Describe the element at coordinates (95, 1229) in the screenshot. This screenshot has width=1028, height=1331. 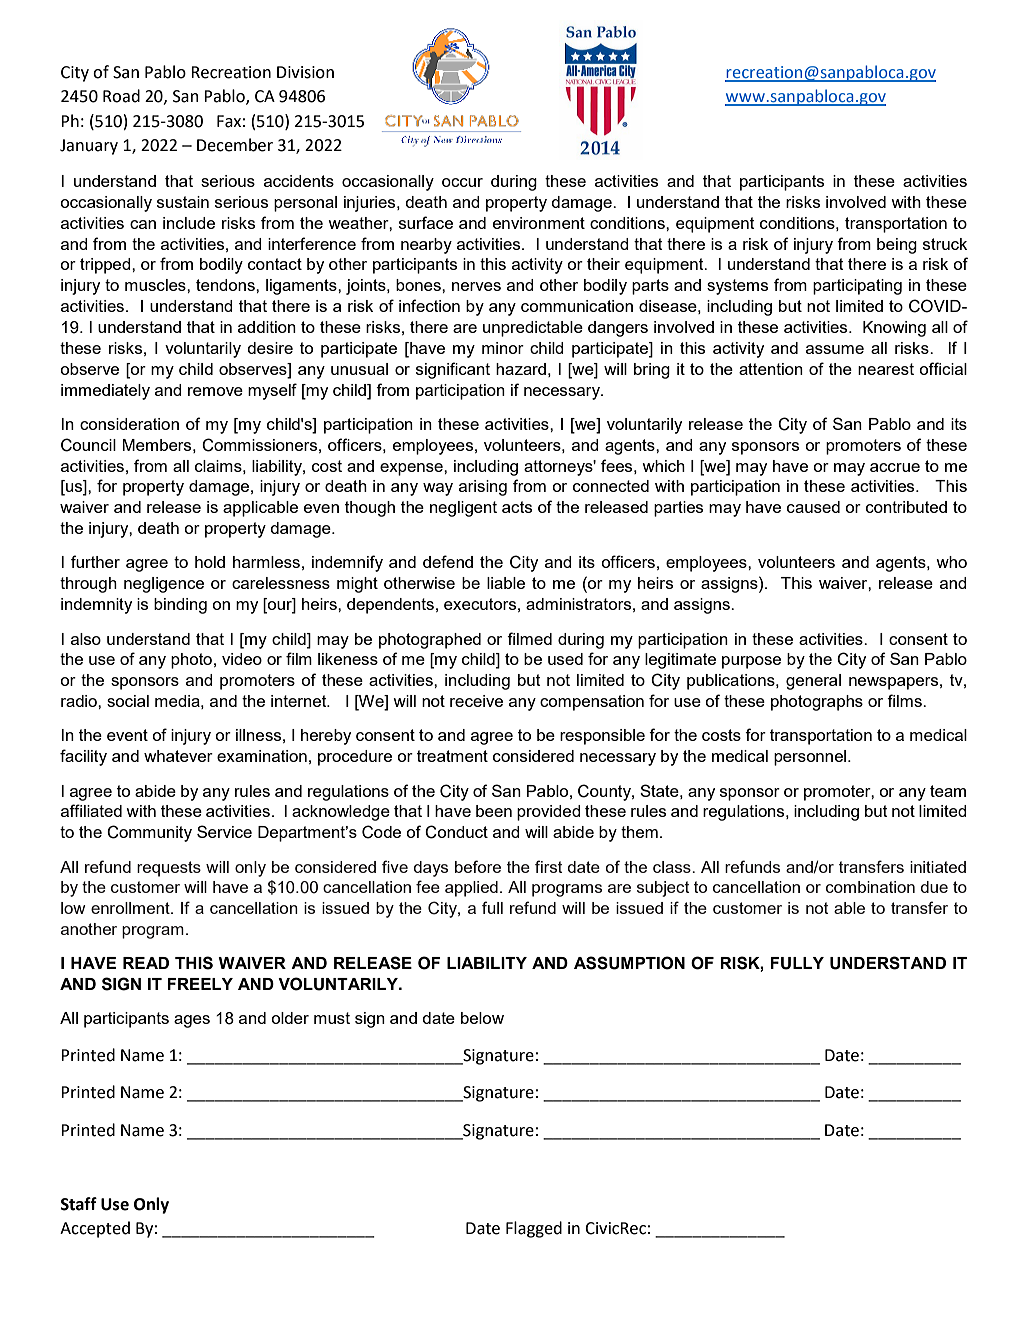
I see `Accepted` at that location.
